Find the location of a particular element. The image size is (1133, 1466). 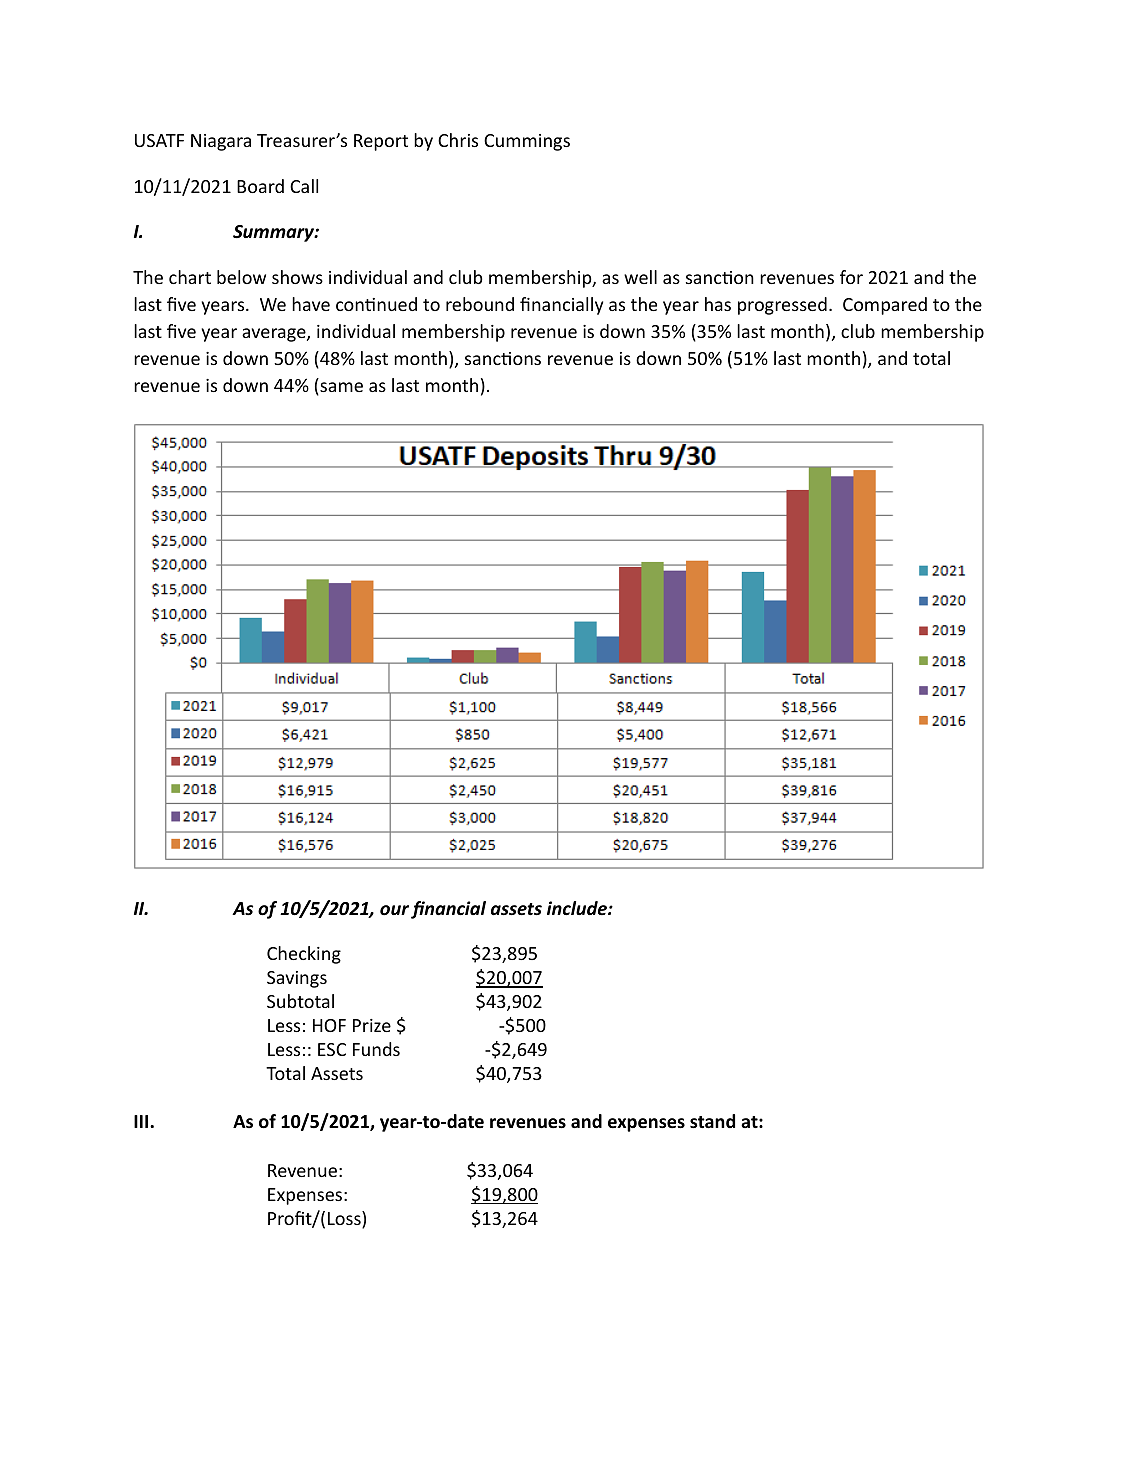

Funds is located at coordinates (376, 1049).
